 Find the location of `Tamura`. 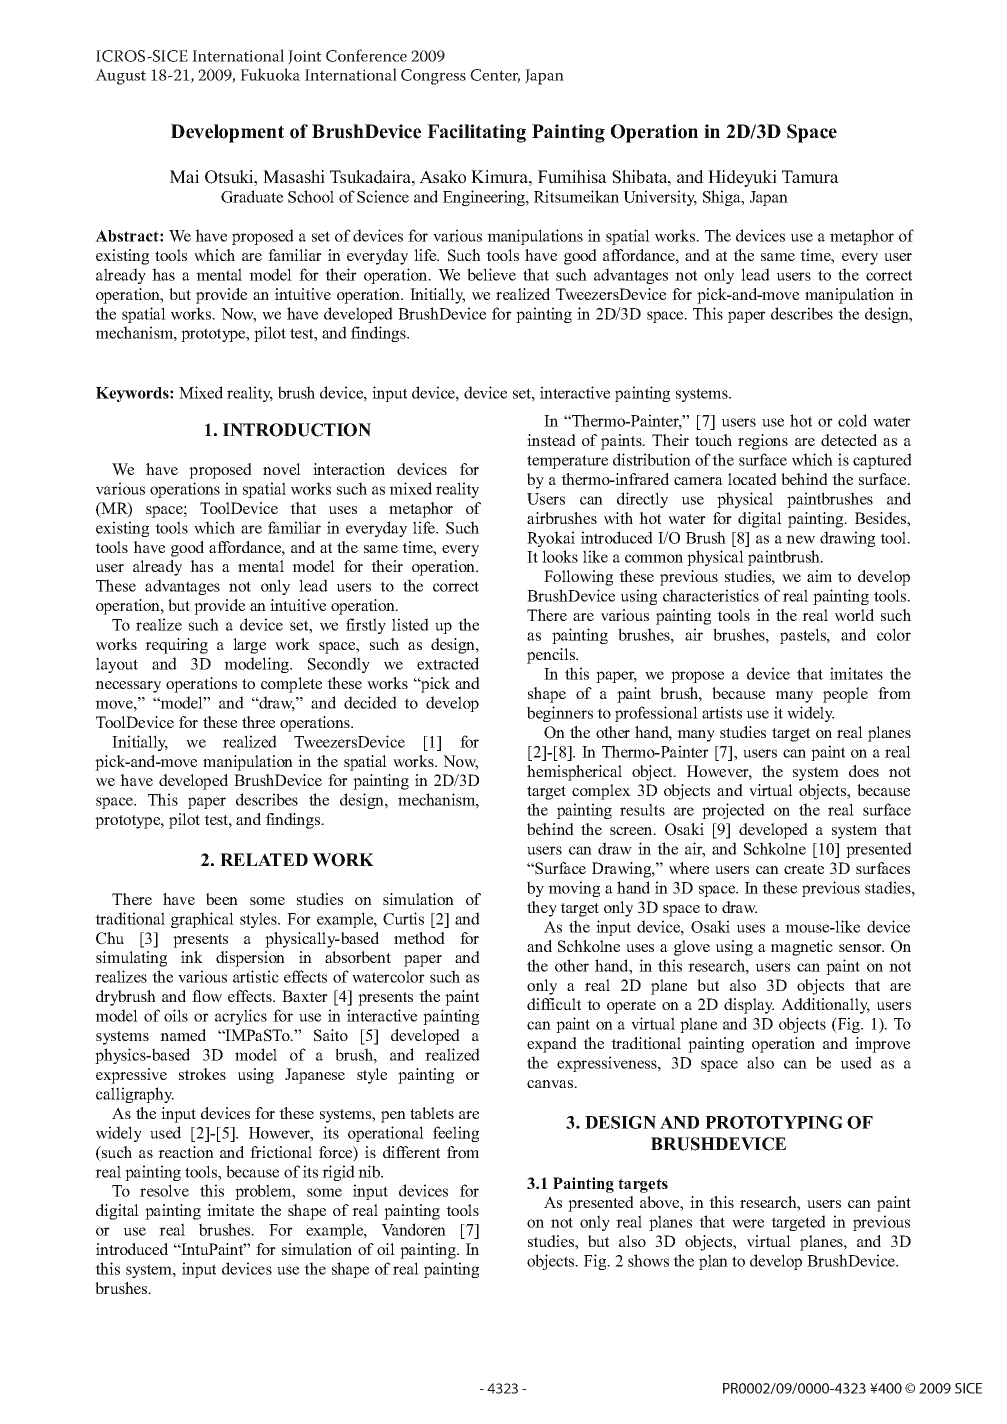

Tamura is located at coordinates (810, 177).
